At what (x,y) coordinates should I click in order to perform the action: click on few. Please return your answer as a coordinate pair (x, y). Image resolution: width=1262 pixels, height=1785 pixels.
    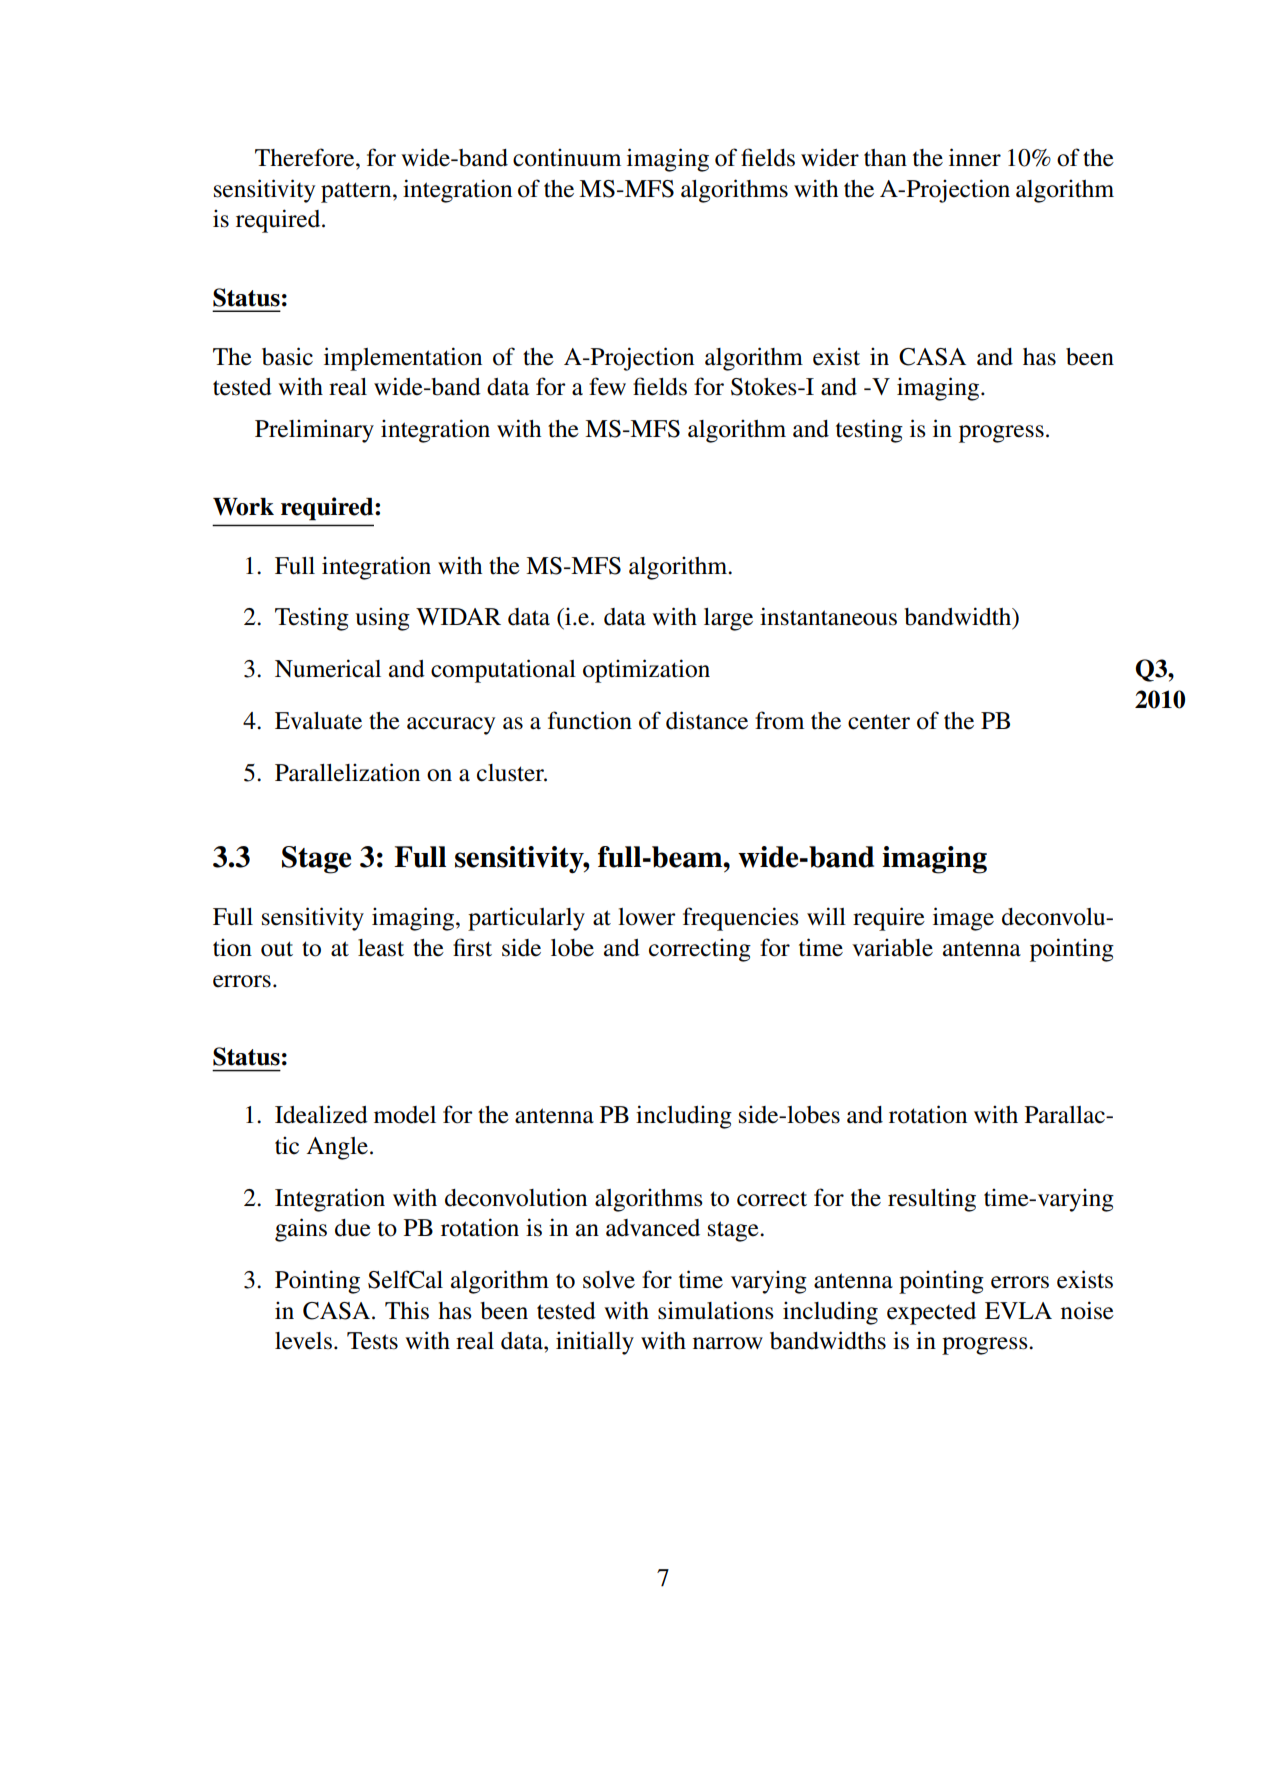
    Looking at the image, I should click on (607, 386).
